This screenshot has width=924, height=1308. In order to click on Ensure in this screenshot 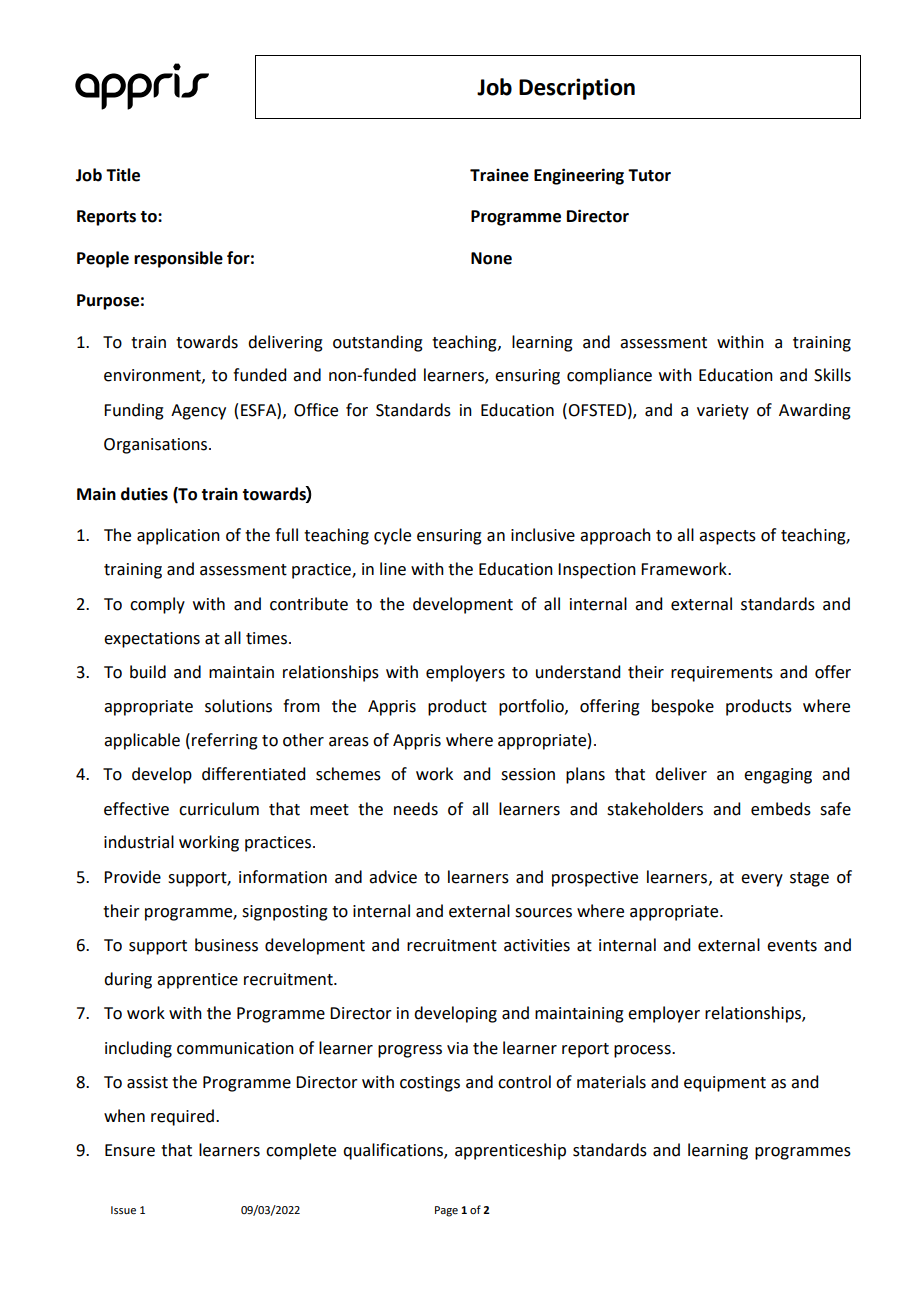, I will do `click(130, 1150)`.
